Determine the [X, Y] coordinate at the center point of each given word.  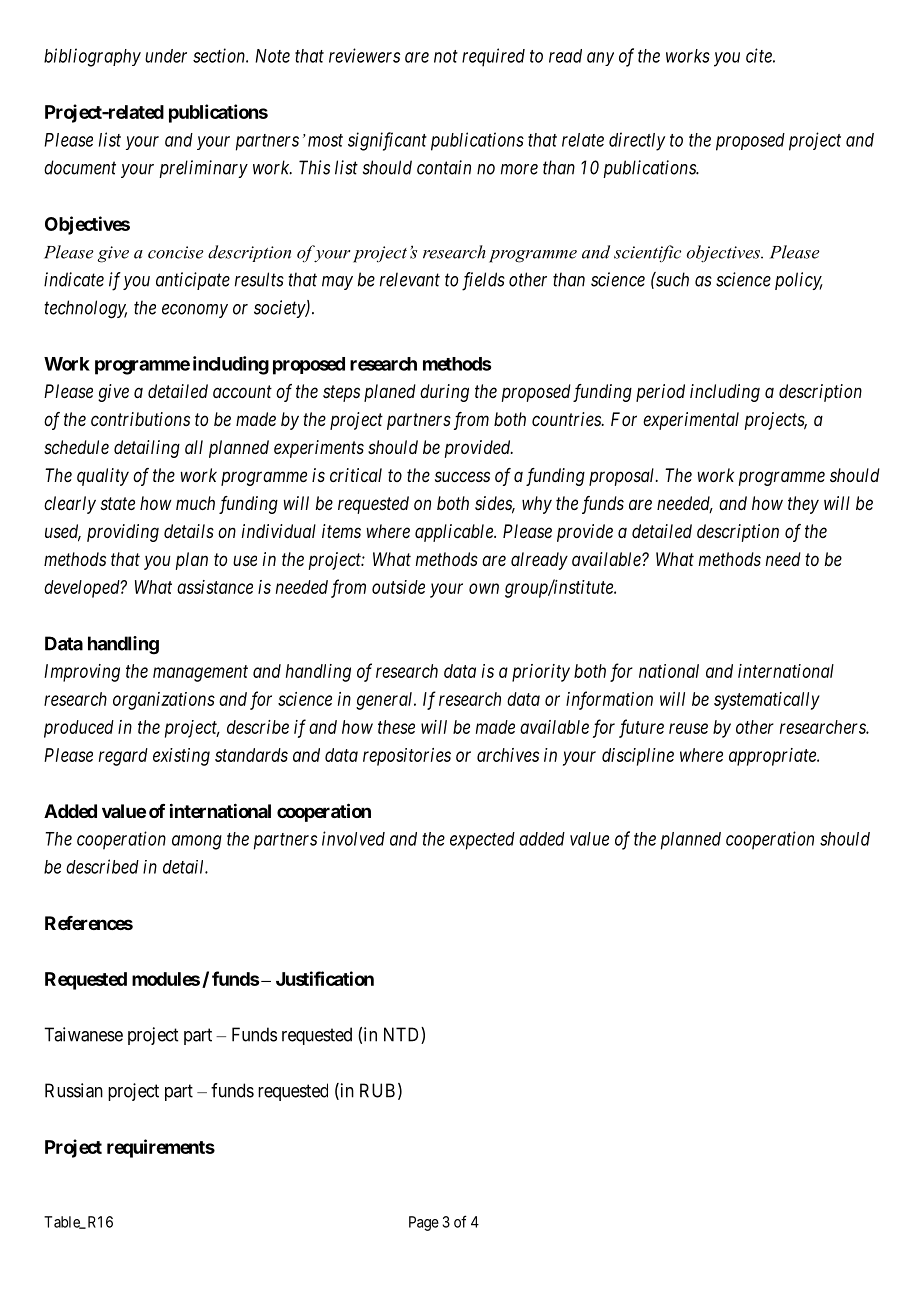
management [200, 673]
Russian [74, 1090]
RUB [377, 1090]
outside [398, 587]
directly [637, 141]
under [166, 56]
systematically [767, 701]
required [493, 57]
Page [424, 1223]
